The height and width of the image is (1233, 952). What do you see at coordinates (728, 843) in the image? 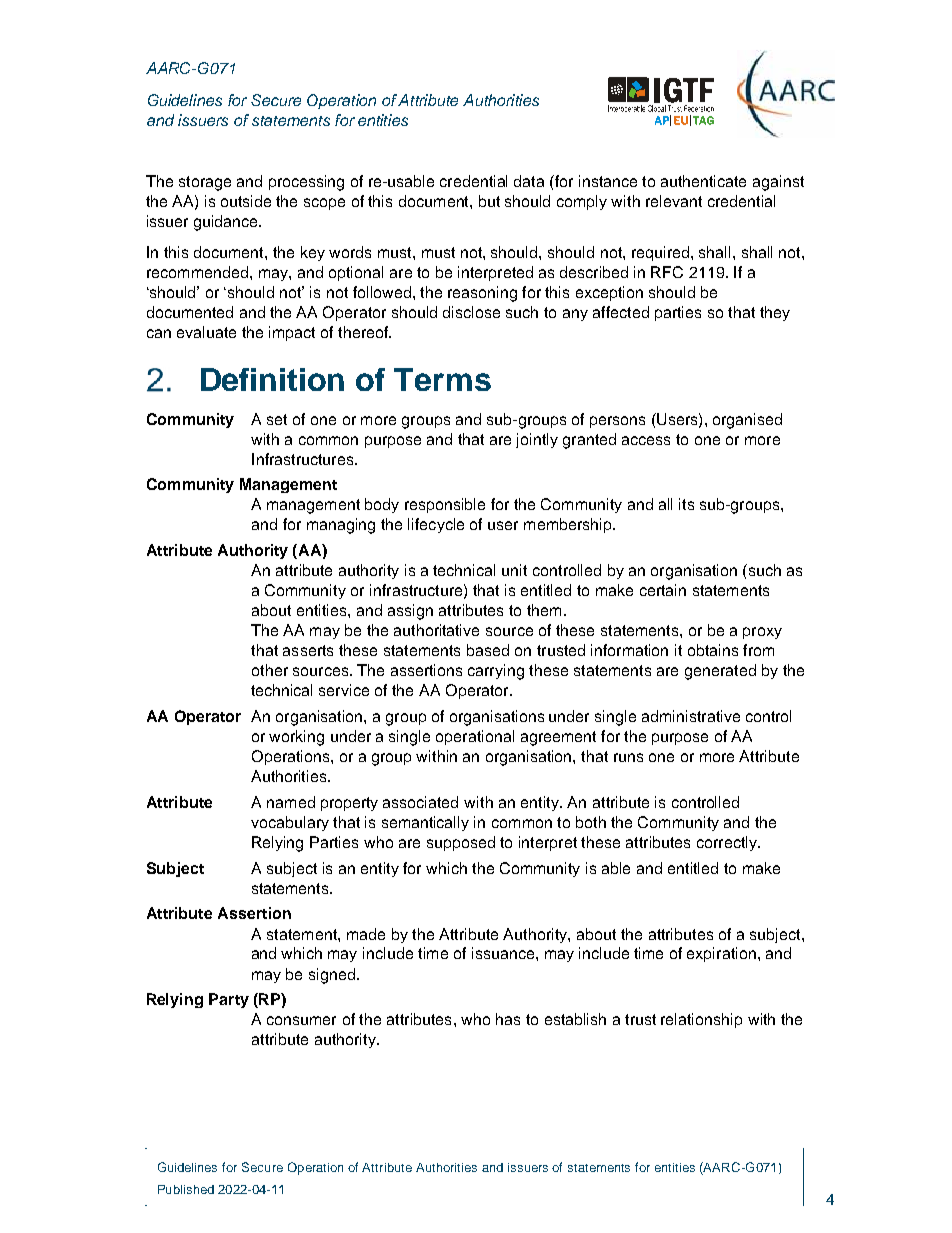
I see `correctly` at bounding box center [728, 843].
